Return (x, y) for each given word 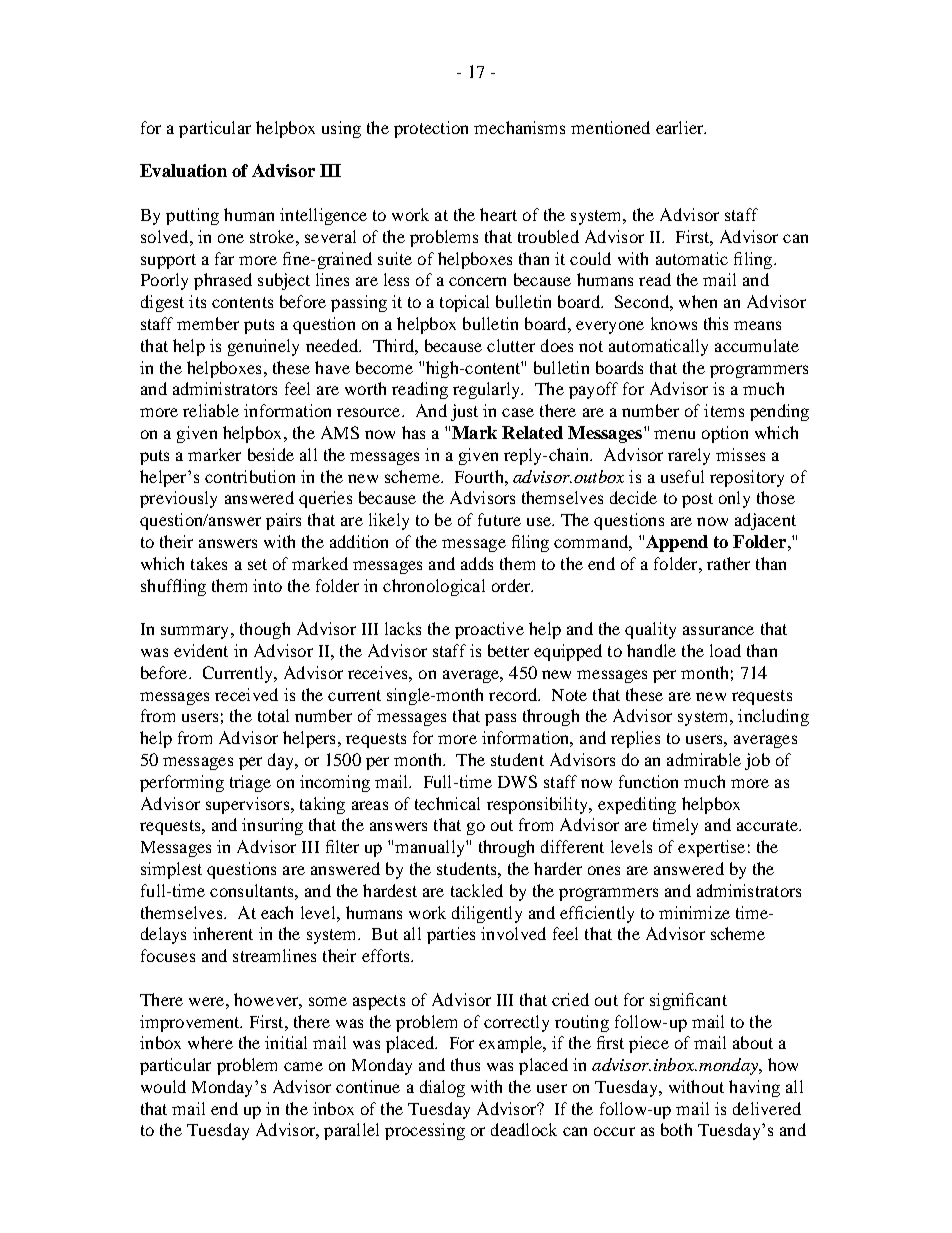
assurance (718, 630)
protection (431, 129)
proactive (489, 630)
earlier (681, 127)
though (265, 630)
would (163, 1086)
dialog (442, 1088)
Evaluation (183, 170)
